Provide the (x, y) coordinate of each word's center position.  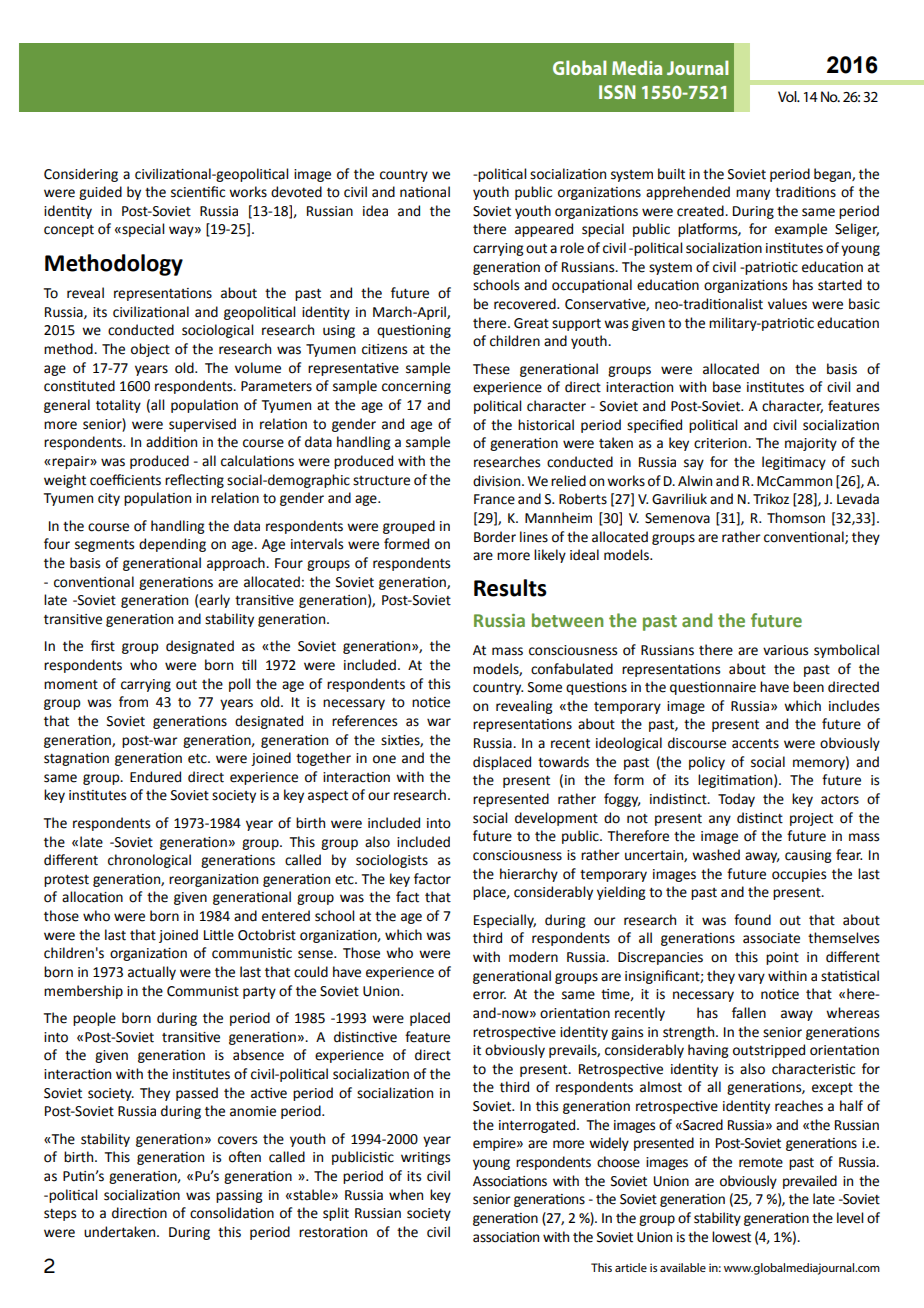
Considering (81, 175)
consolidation (232, 1213)
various (785, 650)
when (406, 1195)
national (425, 192)
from (133, 702)
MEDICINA (688, 67)
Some (545, 687)
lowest (731, 1237)
